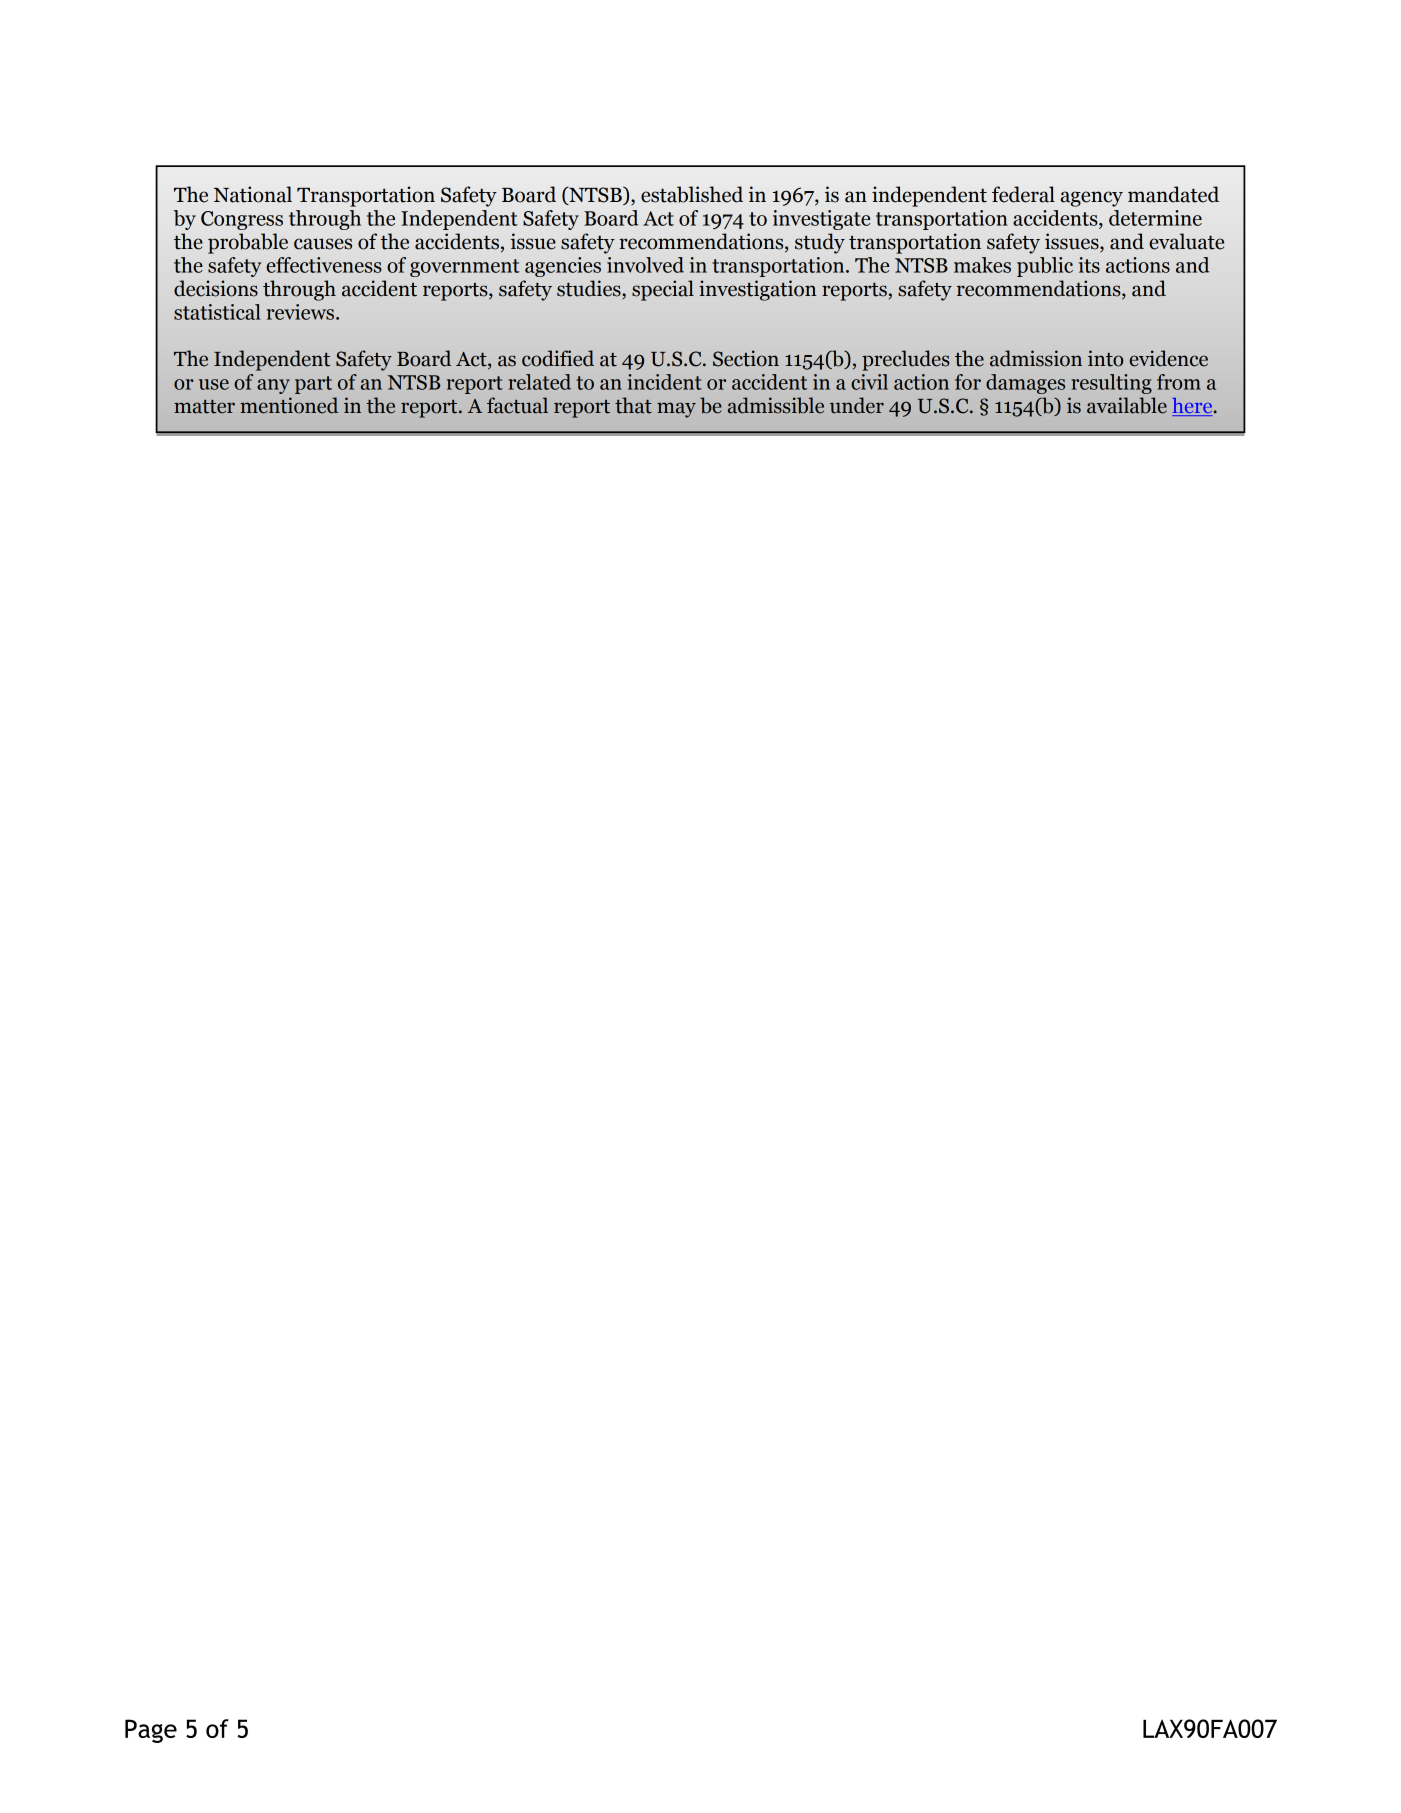 Image resolution: width=1401 pixels, height=1813 pixels. I want to click on its, so click(1089, 265).
